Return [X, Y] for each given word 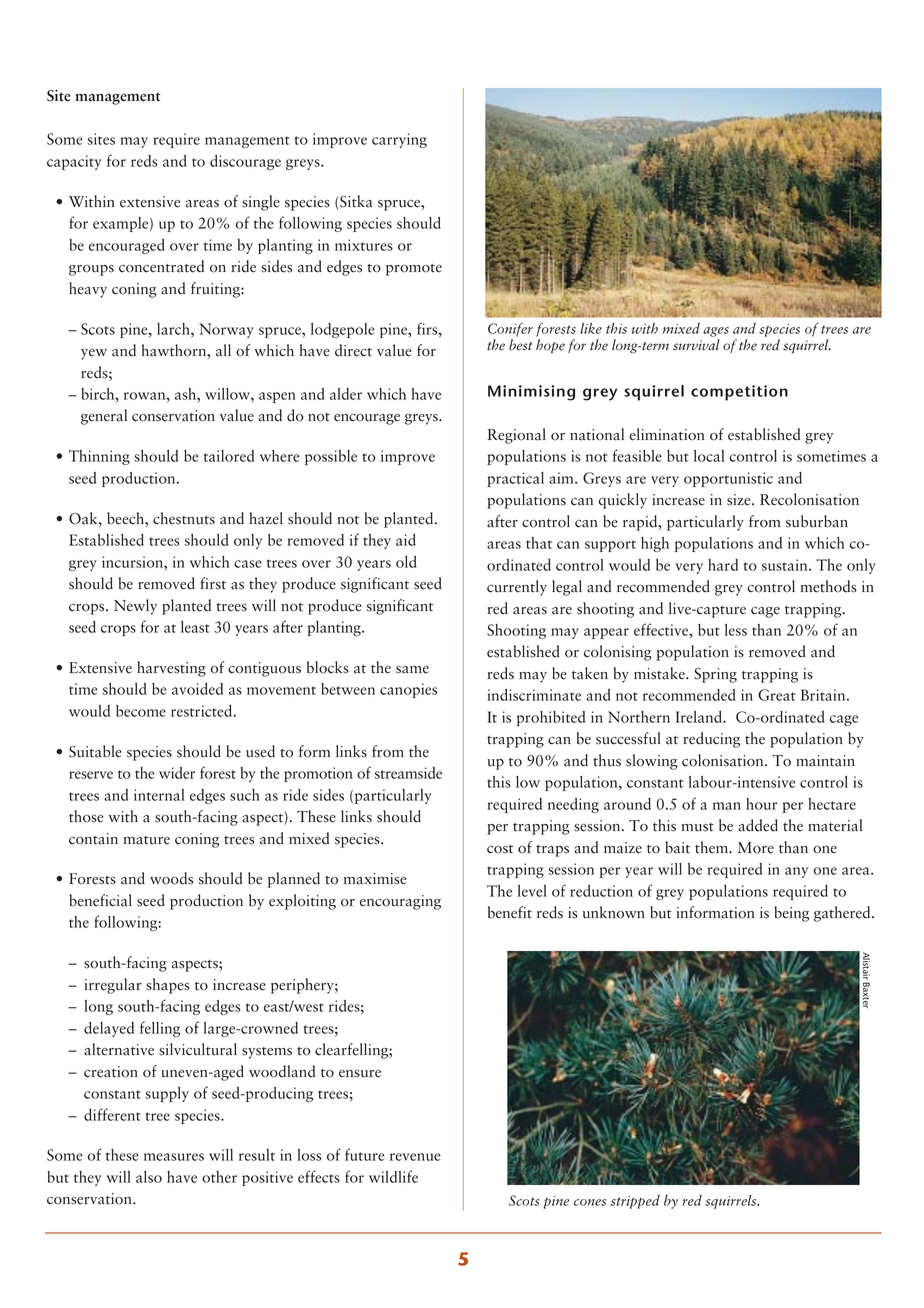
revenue [415, 1157]
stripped [635, 1202]
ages [716, 332]
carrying [399, 140]
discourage [245, 162]
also [149, 1177]
